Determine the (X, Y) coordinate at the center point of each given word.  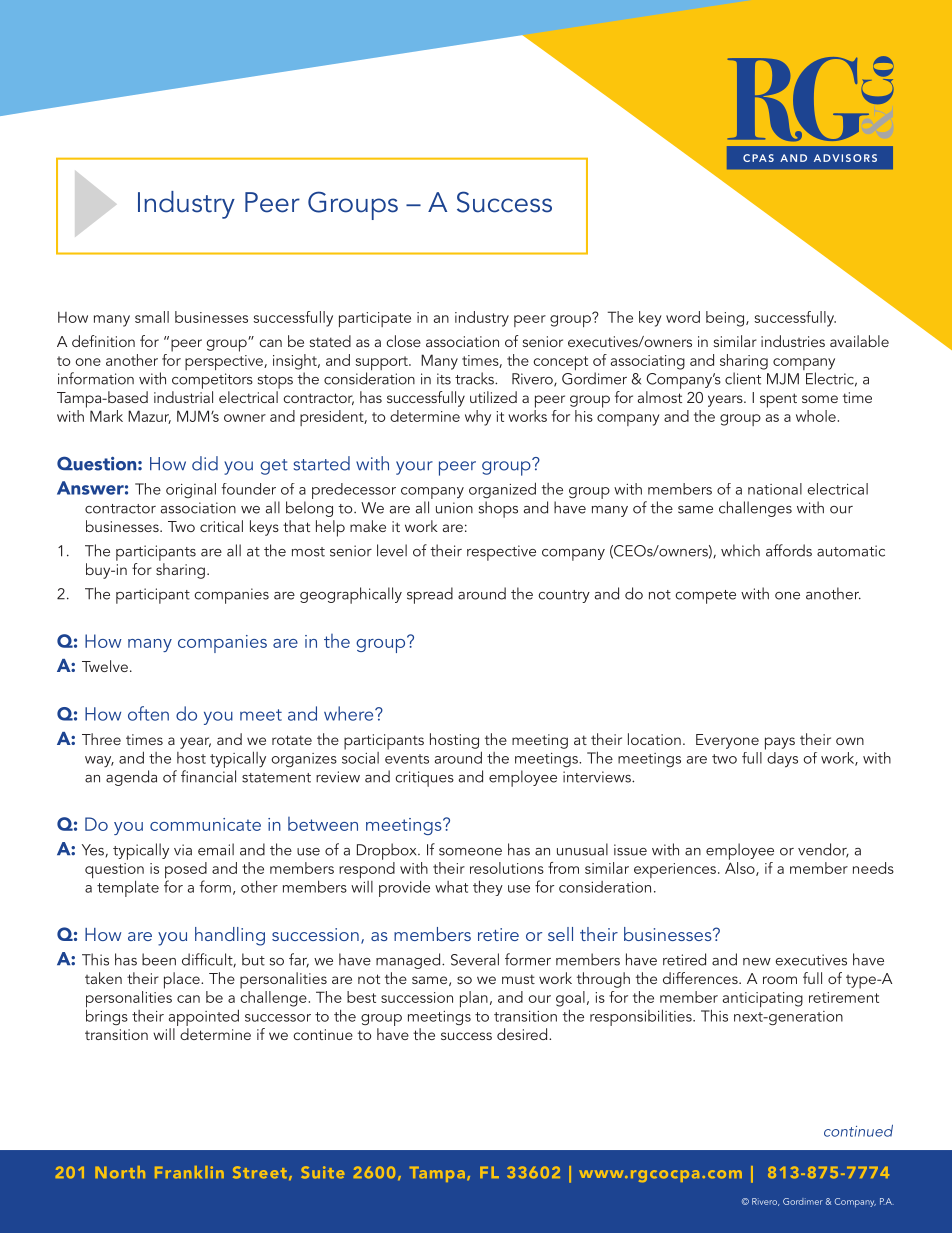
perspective (225, 362)
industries (793, 341)
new (757, 962)
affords (789, 550)
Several (475, 959)
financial (208, 776)
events (407, 759)
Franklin (189, 1172)
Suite (323, 1172)
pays (780, 743)
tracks (475, 378)
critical (221, 526)
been (159, 959)
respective (501, 553)
